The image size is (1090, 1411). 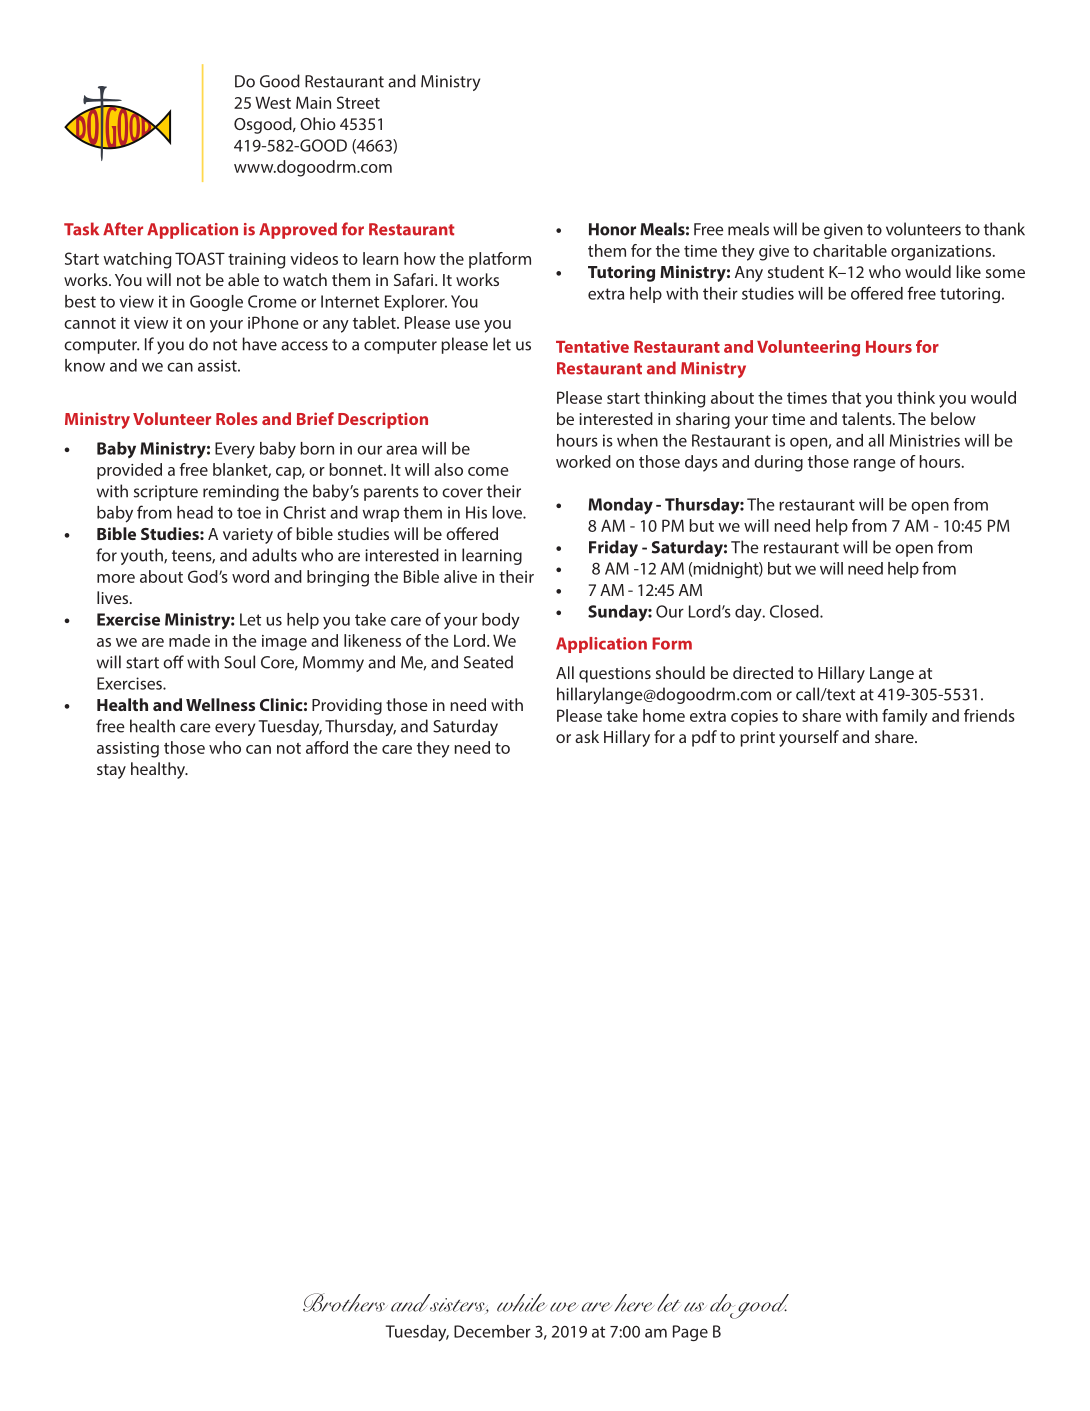 What do you see at coordinates (612, 229) in the document?
I see `Honor` at bounding box center [612, 229].
